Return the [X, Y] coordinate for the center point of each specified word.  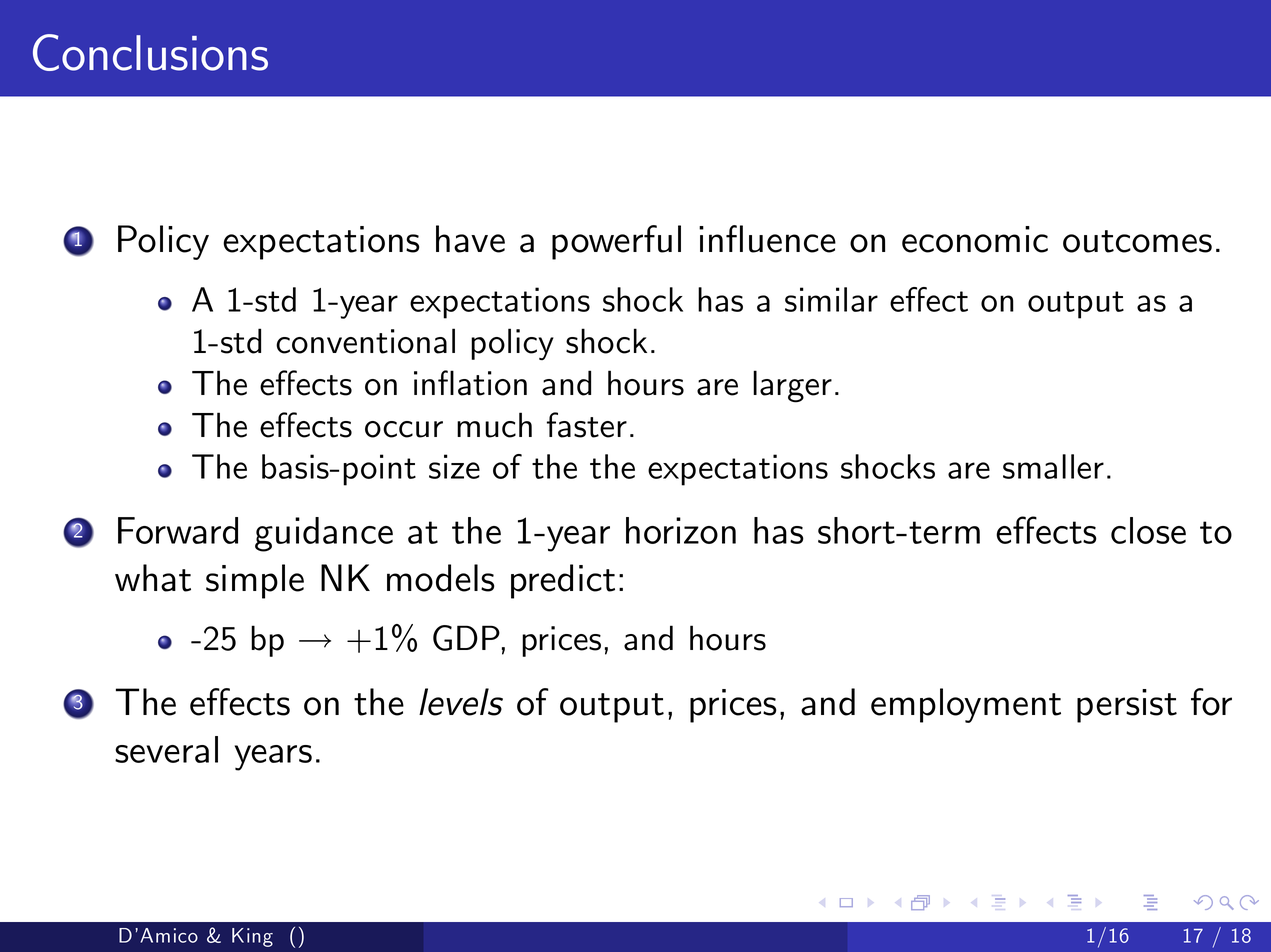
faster [587, 425]
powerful [616, 242]
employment [966, 705]
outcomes [1137, 241]
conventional [365, 341]
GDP [466, 638]
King [252, 937]
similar [831, 299]
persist [1127, 706]
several [166, 749]
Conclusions [150, 52]
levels [461, 702]
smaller [1053, 466]
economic [975, 239]
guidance [324, 534]
